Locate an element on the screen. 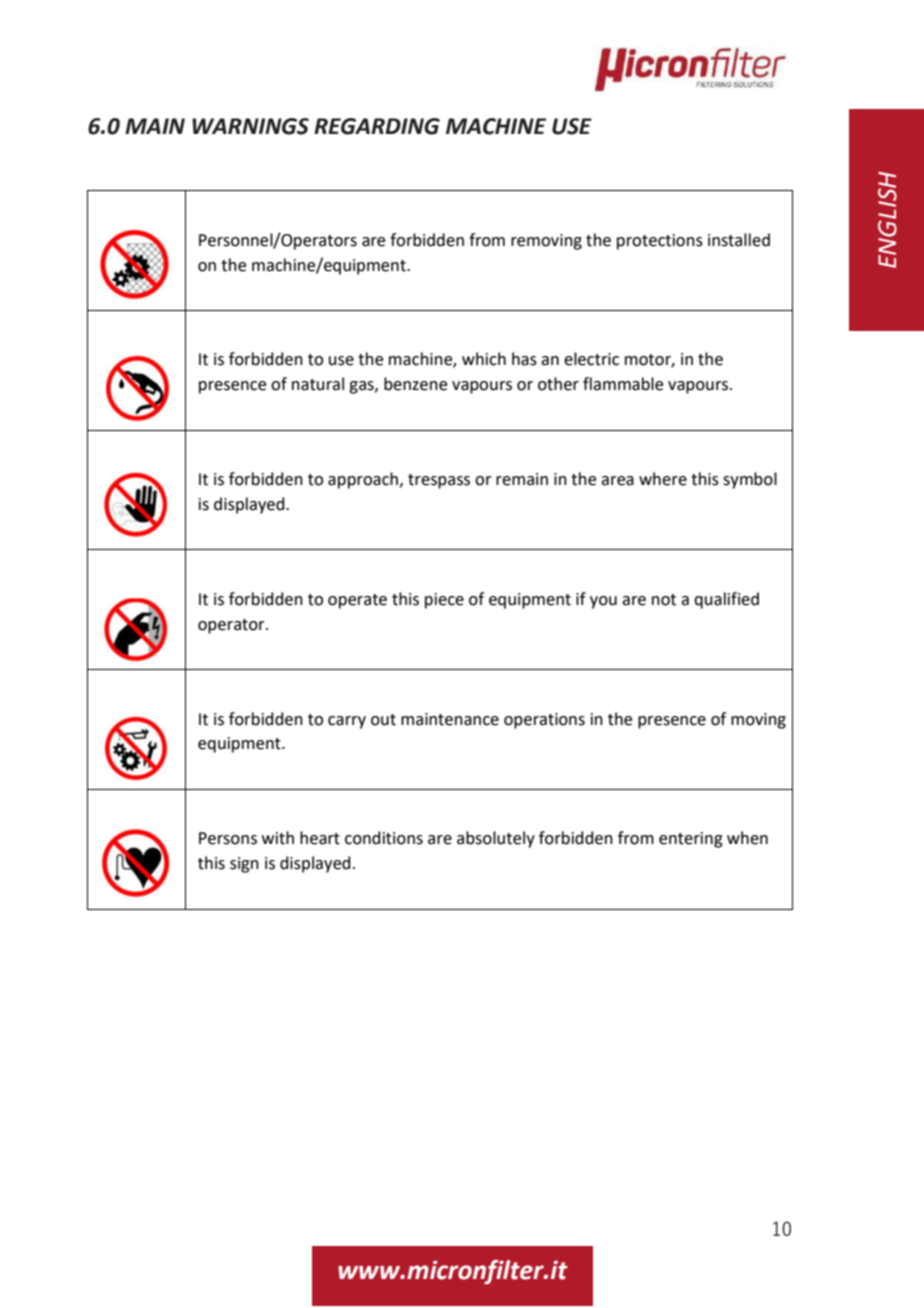 Image resolution: width=924 pixels, height=1308 pixels. piece is located at coordinates (444, 601).
